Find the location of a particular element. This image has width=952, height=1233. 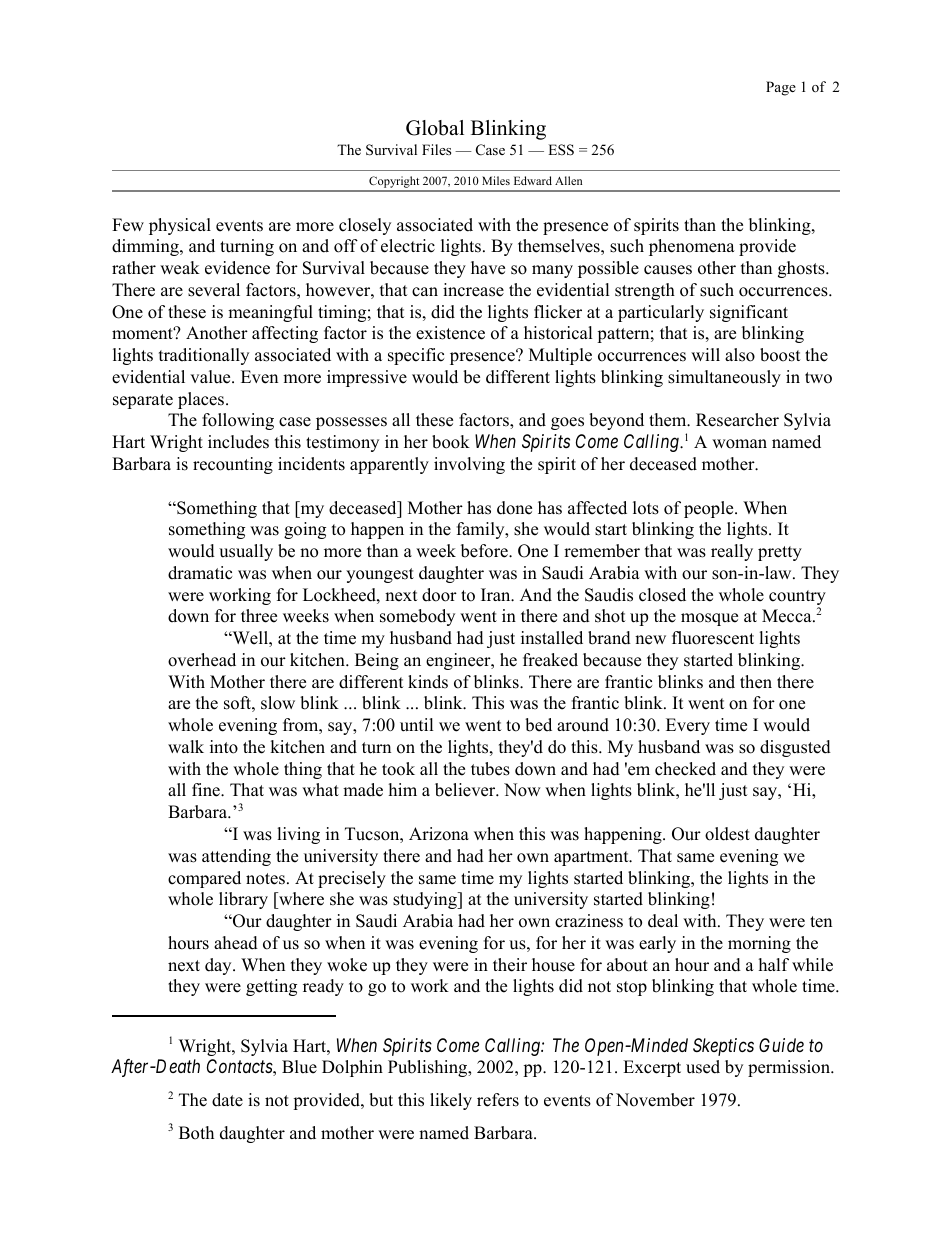

tubes is located at coordinates (490, 769).
